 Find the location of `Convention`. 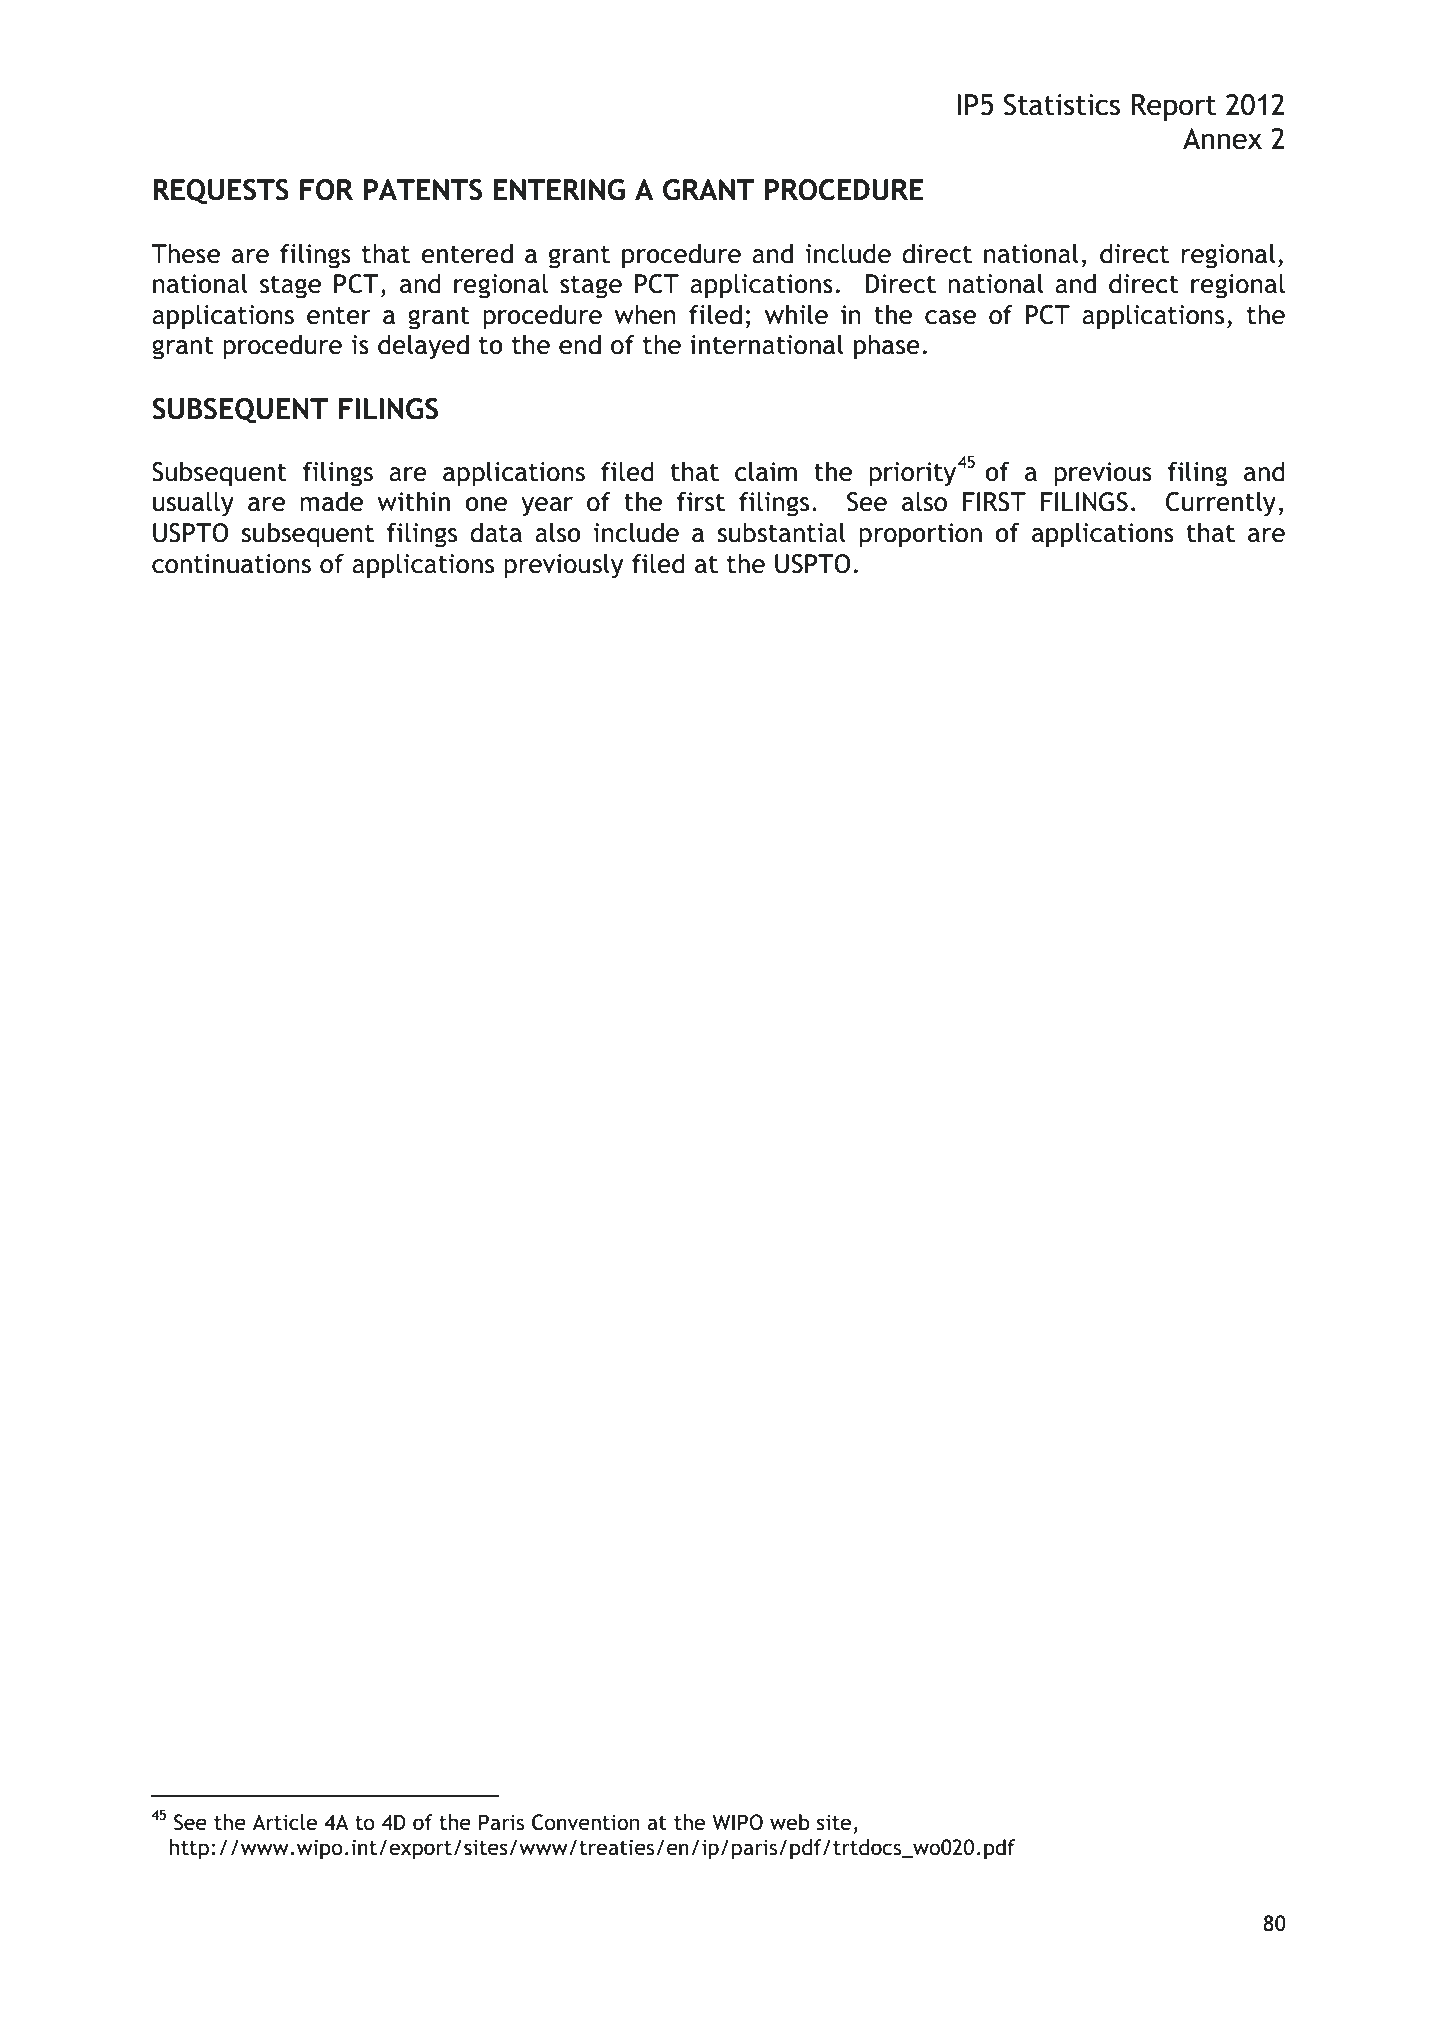

Convention is located at coordinates (585, 1822).
